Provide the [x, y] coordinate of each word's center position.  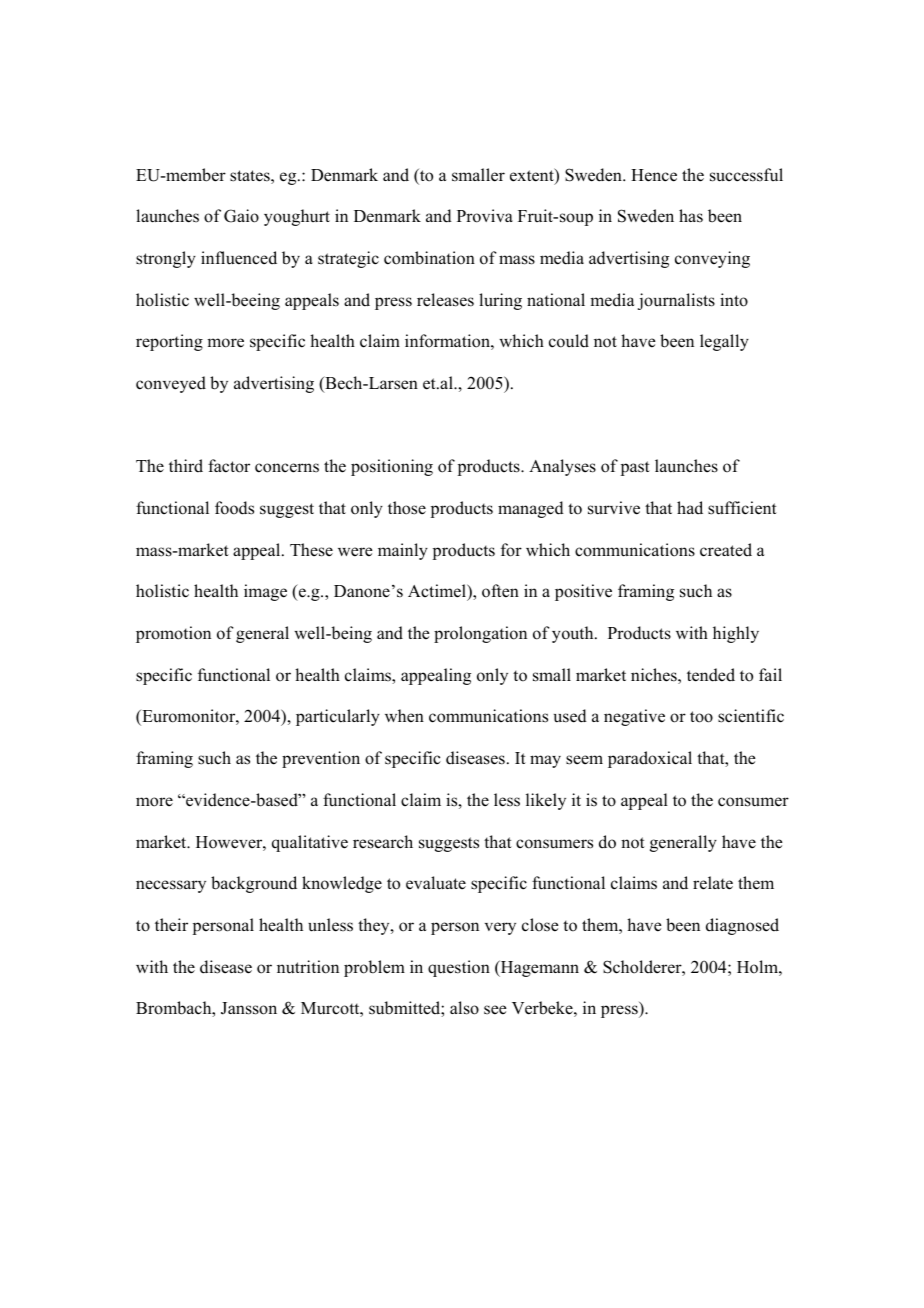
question [459, 968]
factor [229, 466]
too [701, 717]
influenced [239, 258]
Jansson [249, 1008]
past [635, 468]
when [404, 716]
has [691, 216]
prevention [321, 759]
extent [533, 176]
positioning [392, 467]
